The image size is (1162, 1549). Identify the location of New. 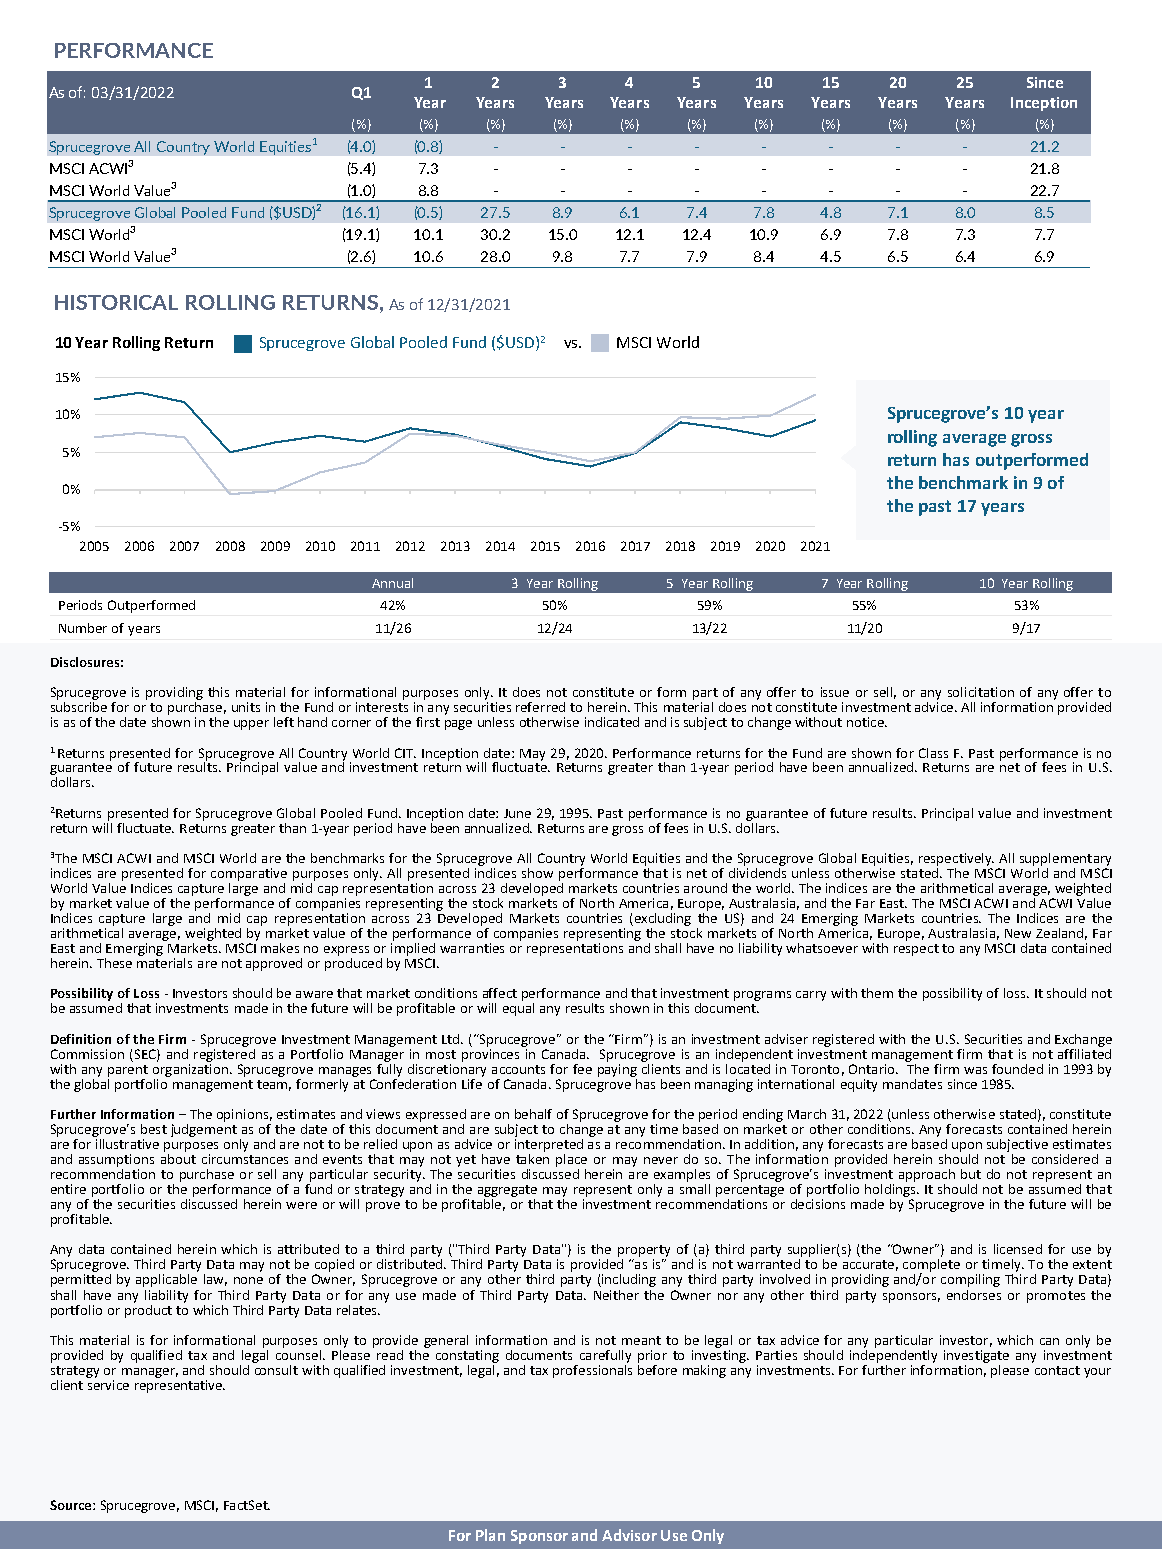
(1018, 933).
